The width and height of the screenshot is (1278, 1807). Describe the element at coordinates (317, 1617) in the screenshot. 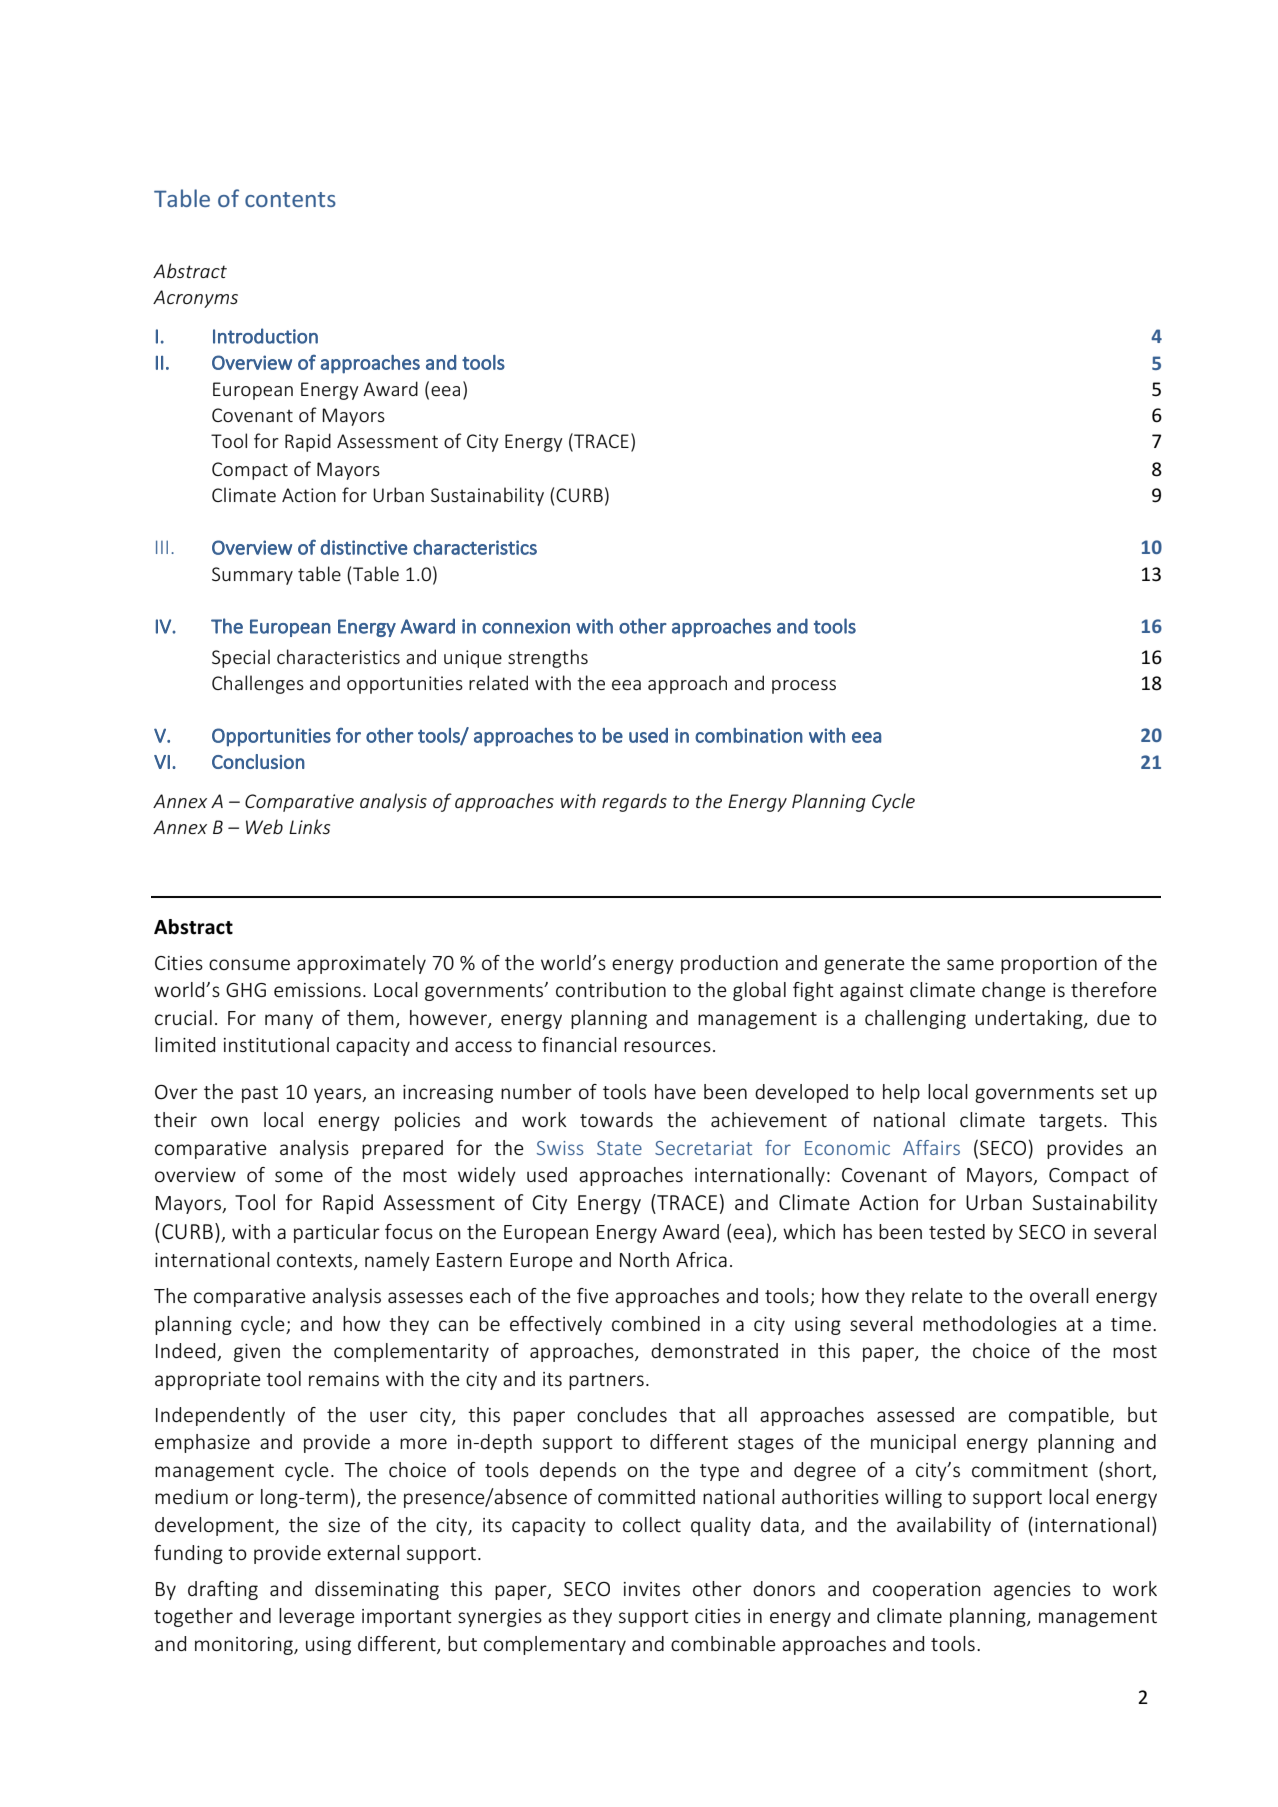

I see `leverage` at that location.
